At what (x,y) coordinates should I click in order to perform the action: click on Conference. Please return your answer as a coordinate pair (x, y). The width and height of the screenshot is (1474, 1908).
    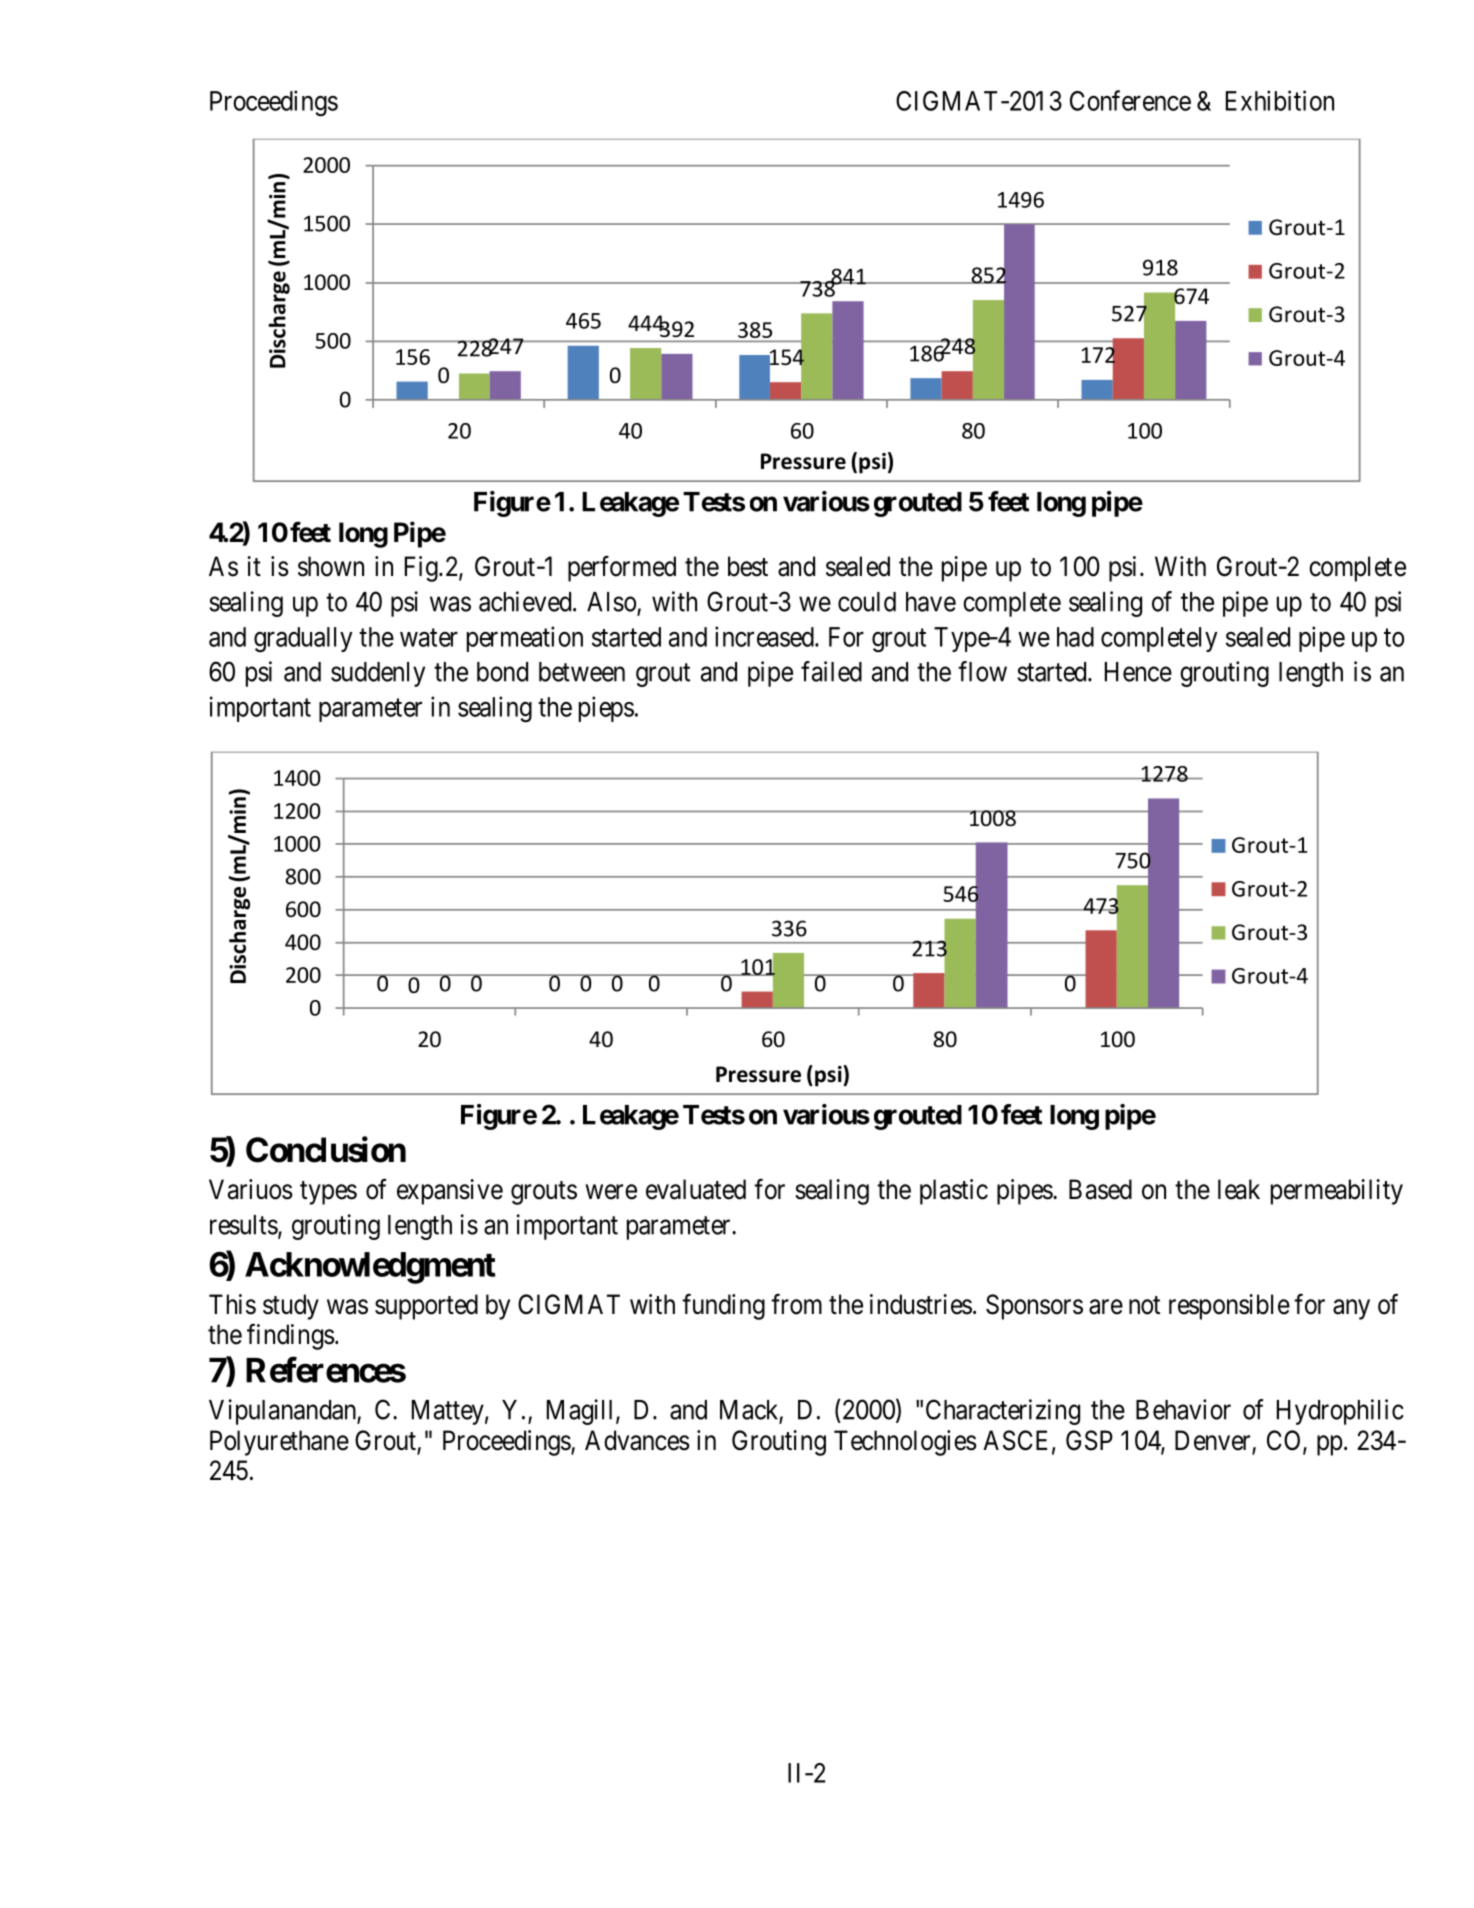
    Looking at the image, I should click on (1130, 100).
